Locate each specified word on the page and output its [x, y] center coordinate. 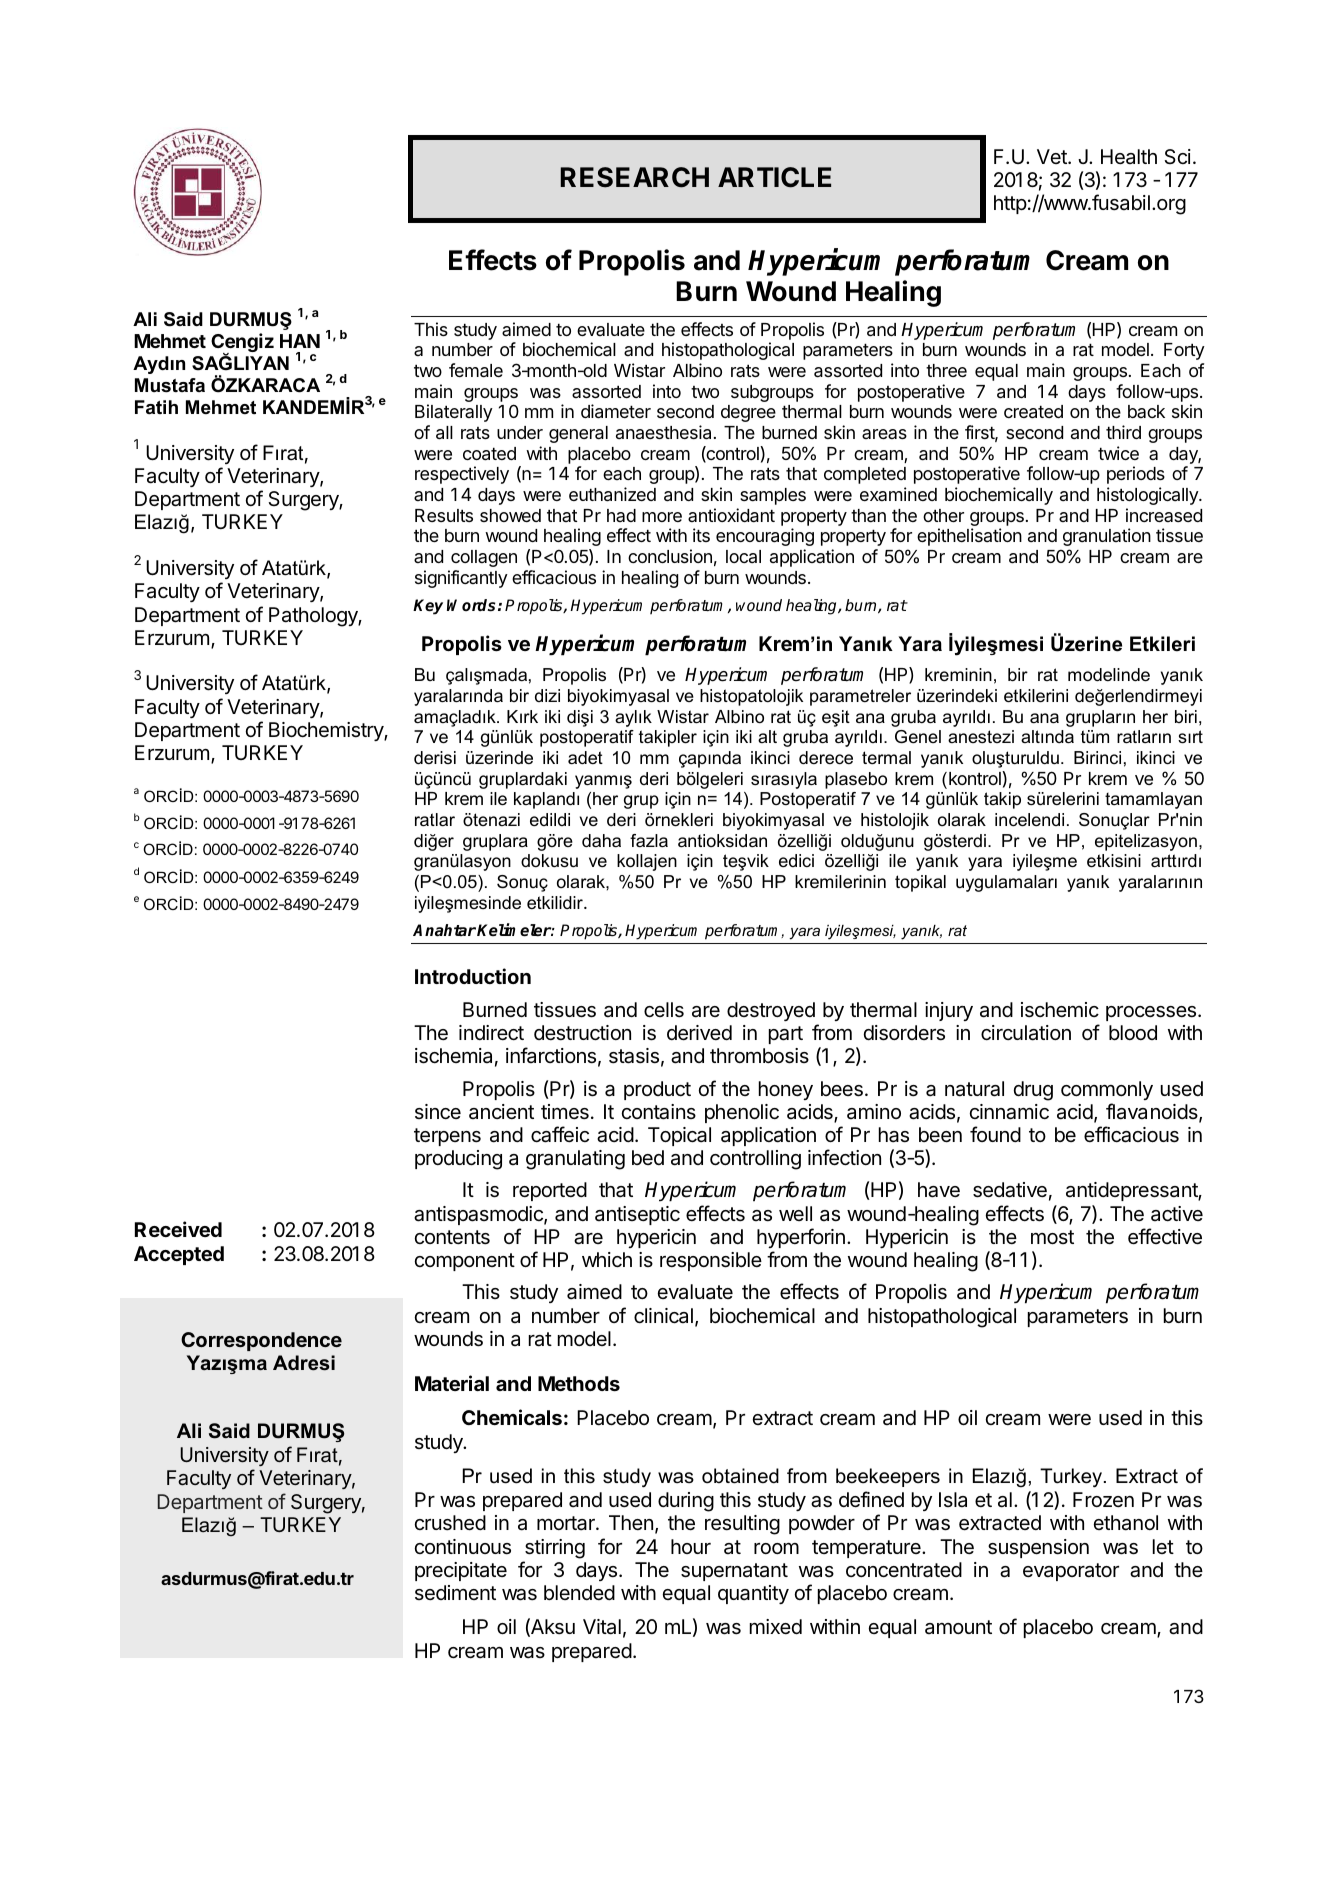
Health [1129, 156]
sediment [455, 1592]
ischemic [1060, 1010]
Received [178, 1229]
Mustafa [170, 385]
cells [664, 1010]
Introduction [473, 976]
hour [691, 1546]
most [1052, 1237]
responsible [711, 1261]
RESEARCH [635, 177]
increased [1164, 515]
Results [444, 515]
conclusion [670, 556]
